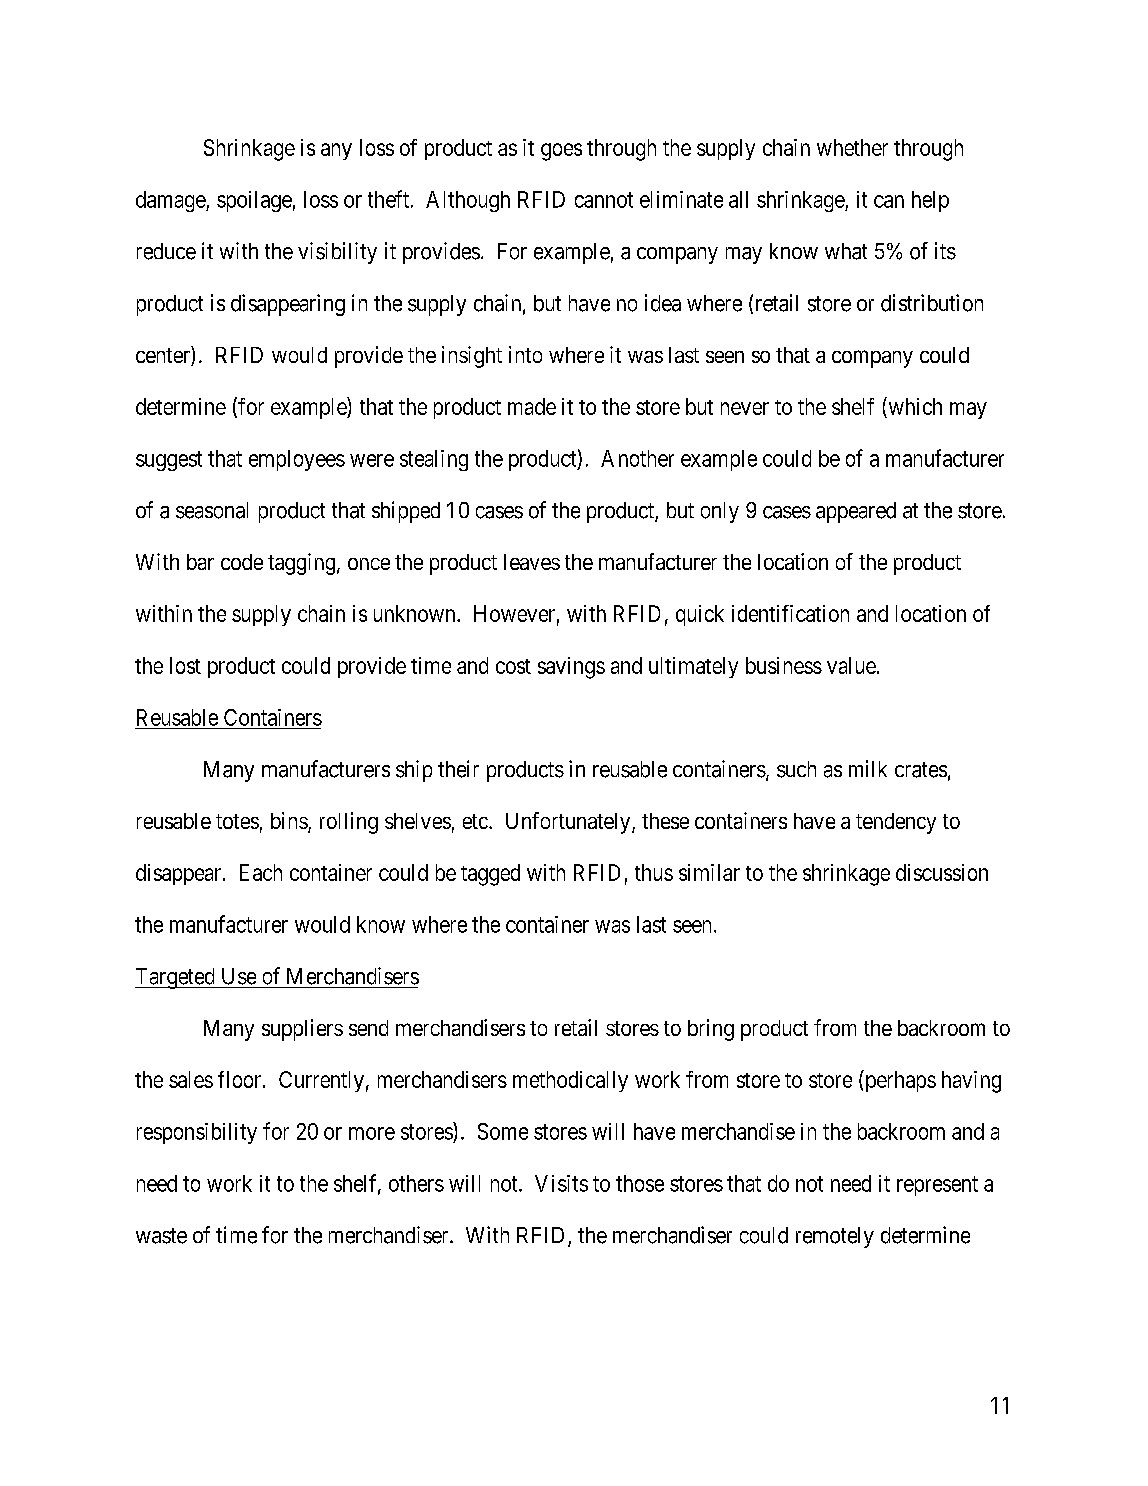 This screenshot has height=1486, width=1148. I want to click on waste, so click(161, 1236).
